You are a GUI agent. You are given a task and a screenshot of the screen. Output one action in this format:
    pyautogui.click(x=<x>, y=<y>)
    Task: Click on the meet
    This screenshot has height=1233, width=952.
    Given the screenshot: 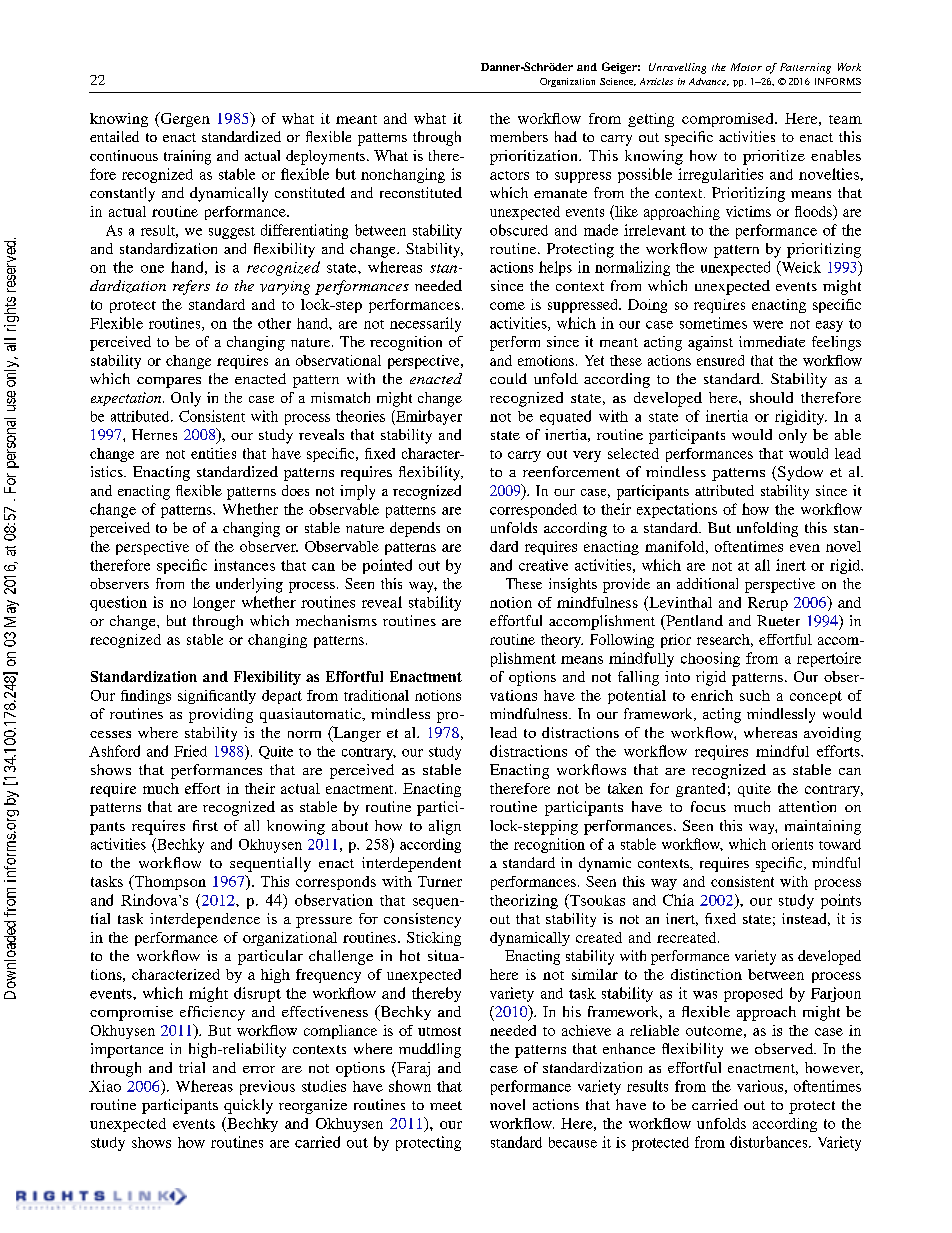 What is the action you would take?
    pyautogui.click(x=446, y=1105)
